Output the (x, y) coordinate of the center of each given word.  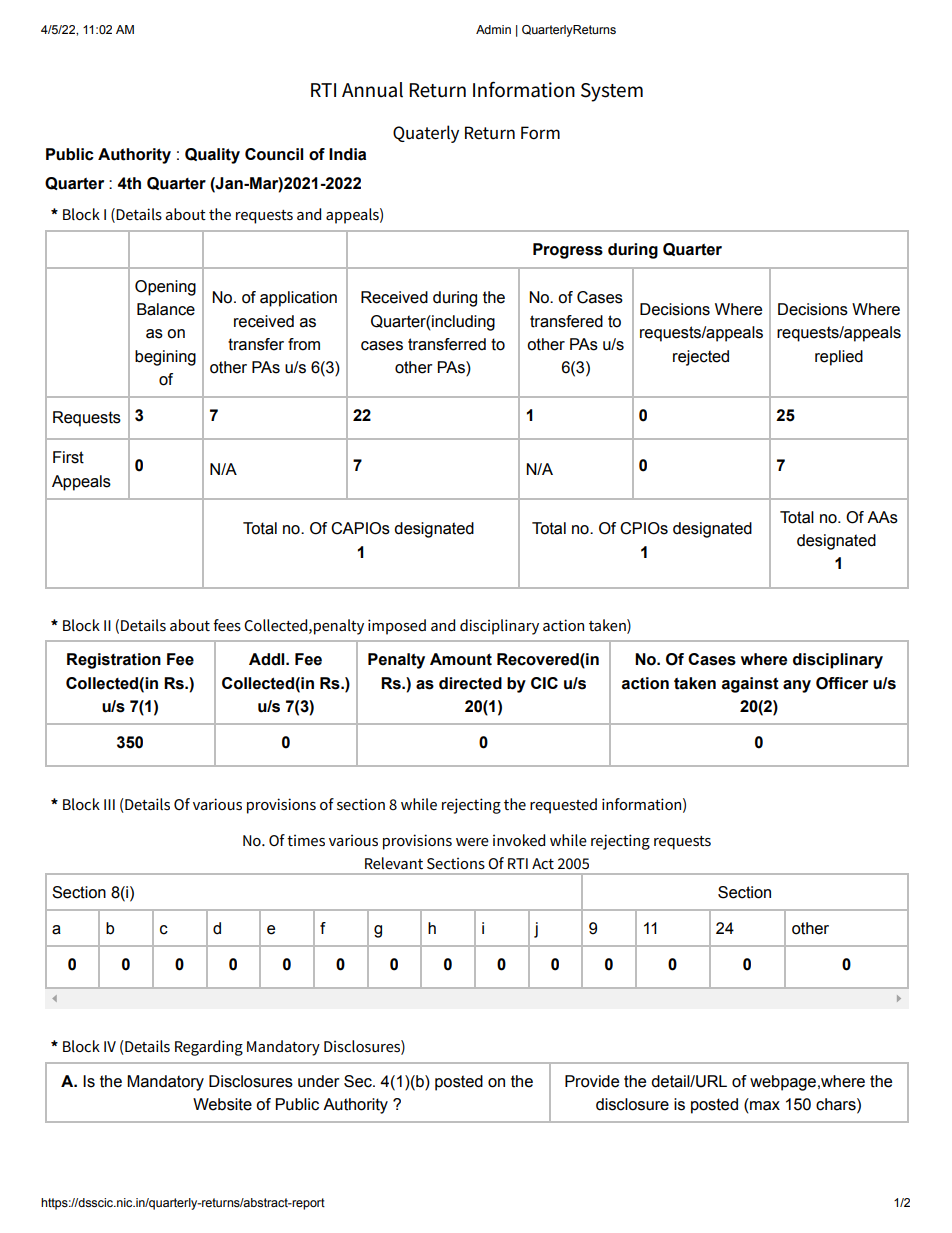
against (750, 685)
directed (470, 683)
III (109, 804)
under (319, 1081)
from (304, 344)
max (765, 1106)
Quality (212, 156)
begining (165, 358)
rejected (701, 358)
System (612, 92)
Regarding (209, 1048)
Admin (493, 29)
